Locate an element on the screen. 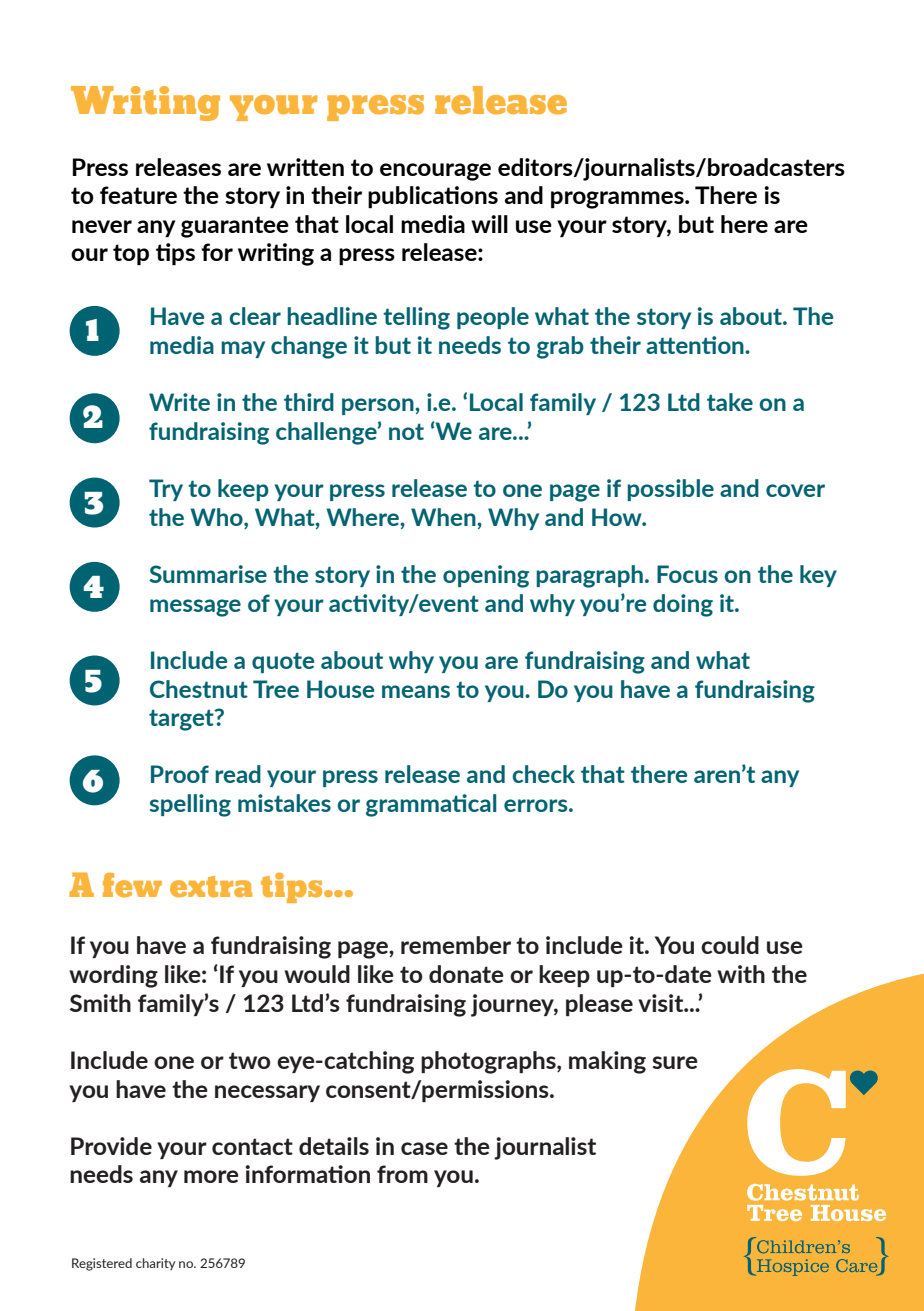 This screenshot has width=924, height=1311. target is located at coordinates (182, 720).
